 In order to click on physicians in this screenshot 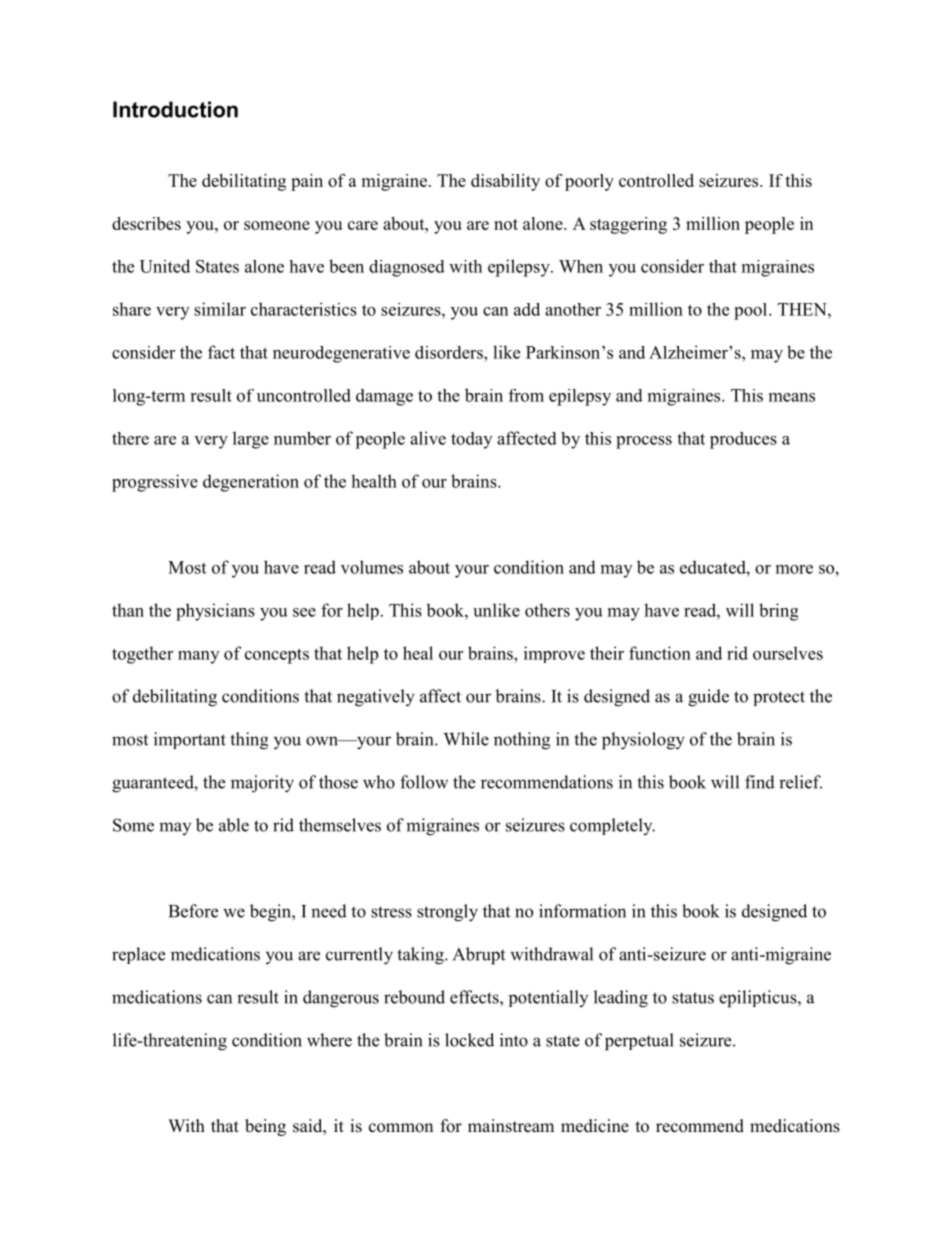, I will do `click(215, 612)`.
